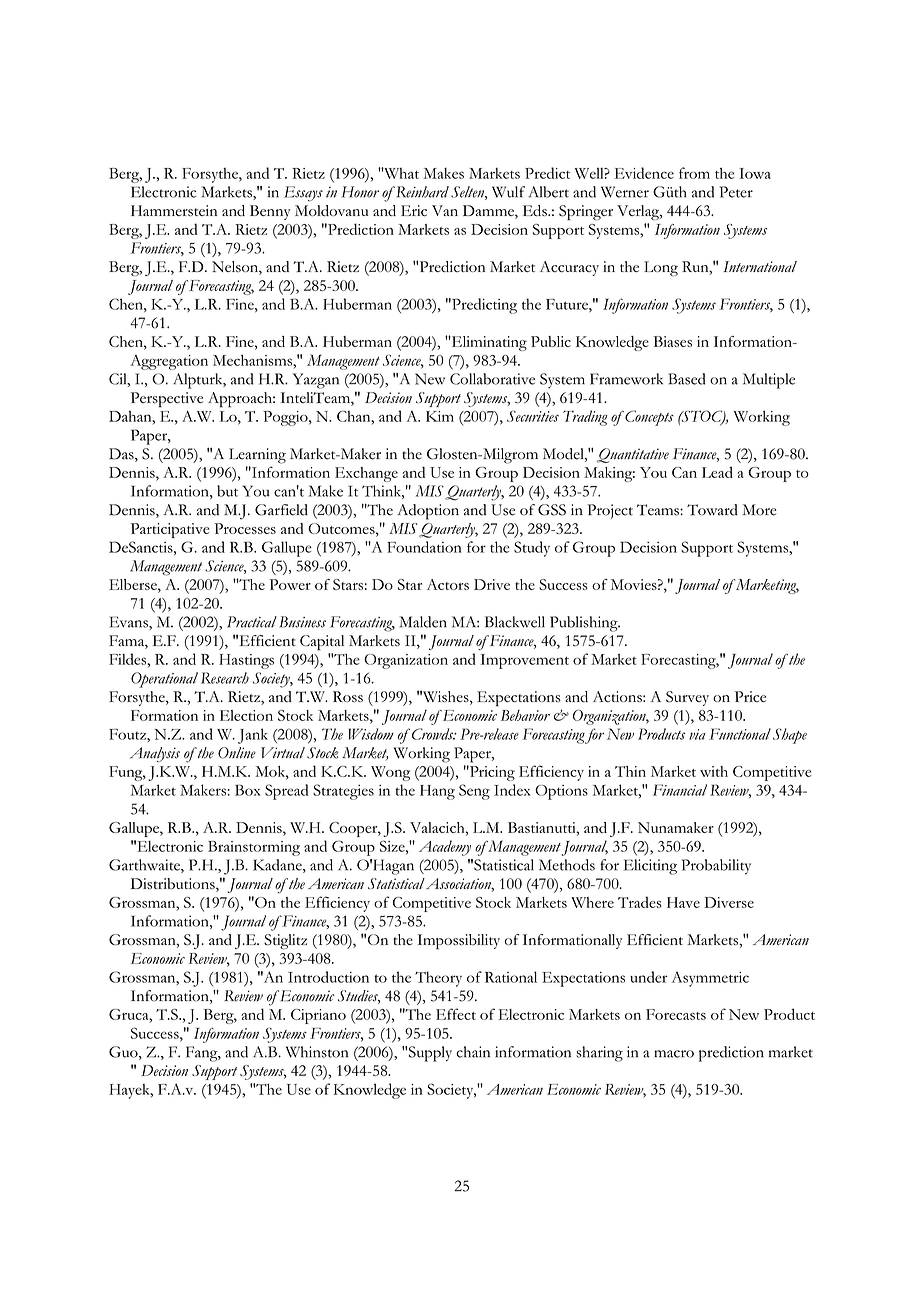 Image resolution: width=924 pixels, height=1308 pixels. Describe the element at coordinates (716, 867) in the document. I see `Probability` at that location.
